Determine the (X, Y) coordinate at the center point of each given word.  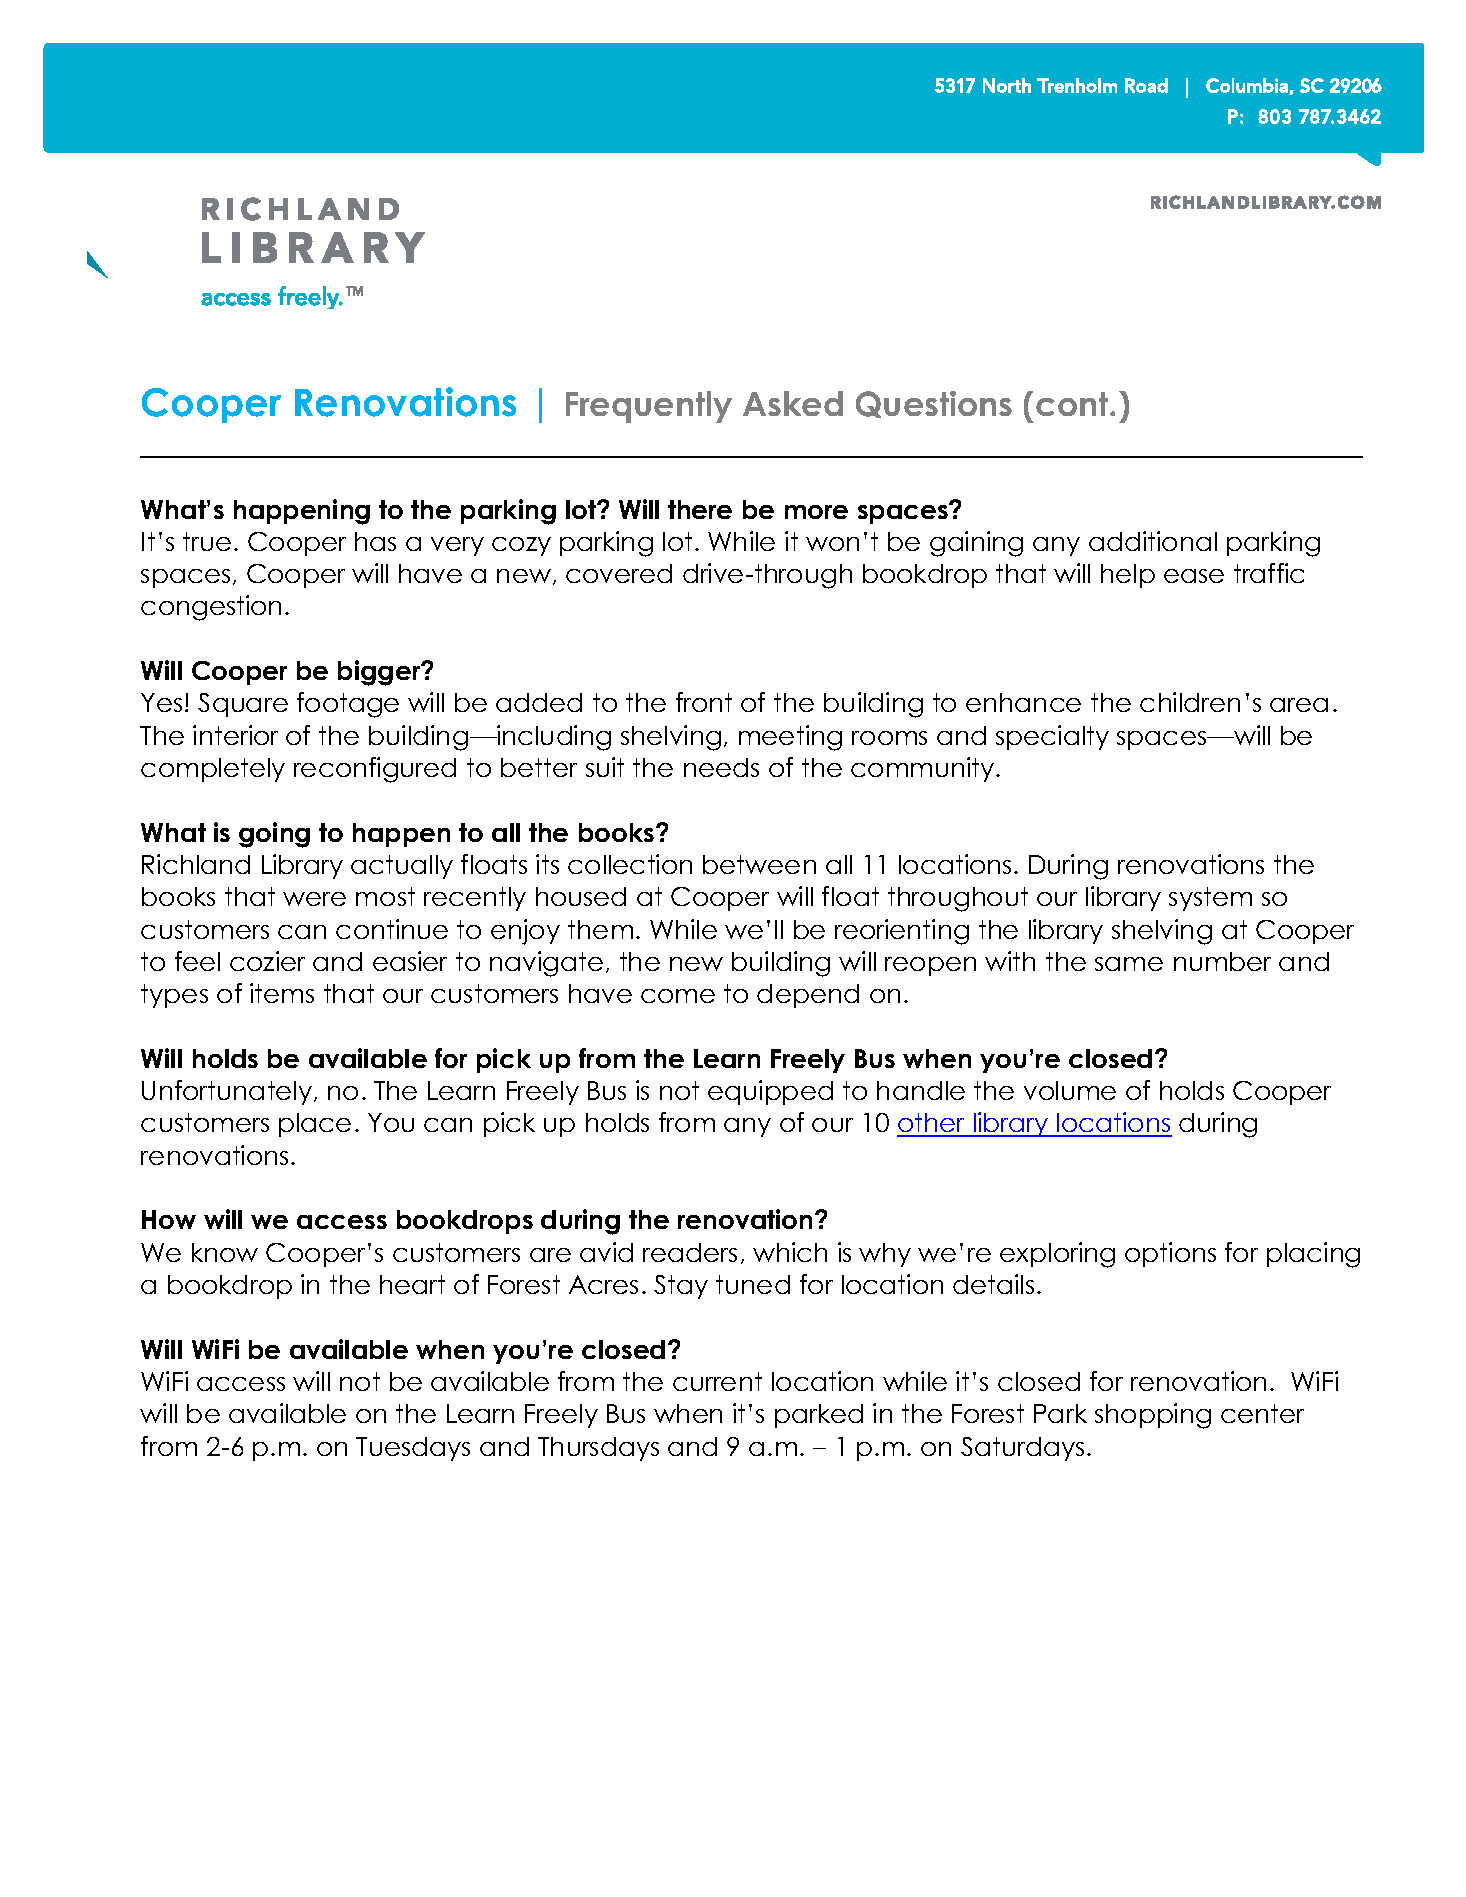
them (600, 929)
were (314, 899)
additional (1153, 541)
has (375, 541)
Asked (793, 403)
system (1210, 899)
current (717, 1381)
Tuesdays (413, 1449)
